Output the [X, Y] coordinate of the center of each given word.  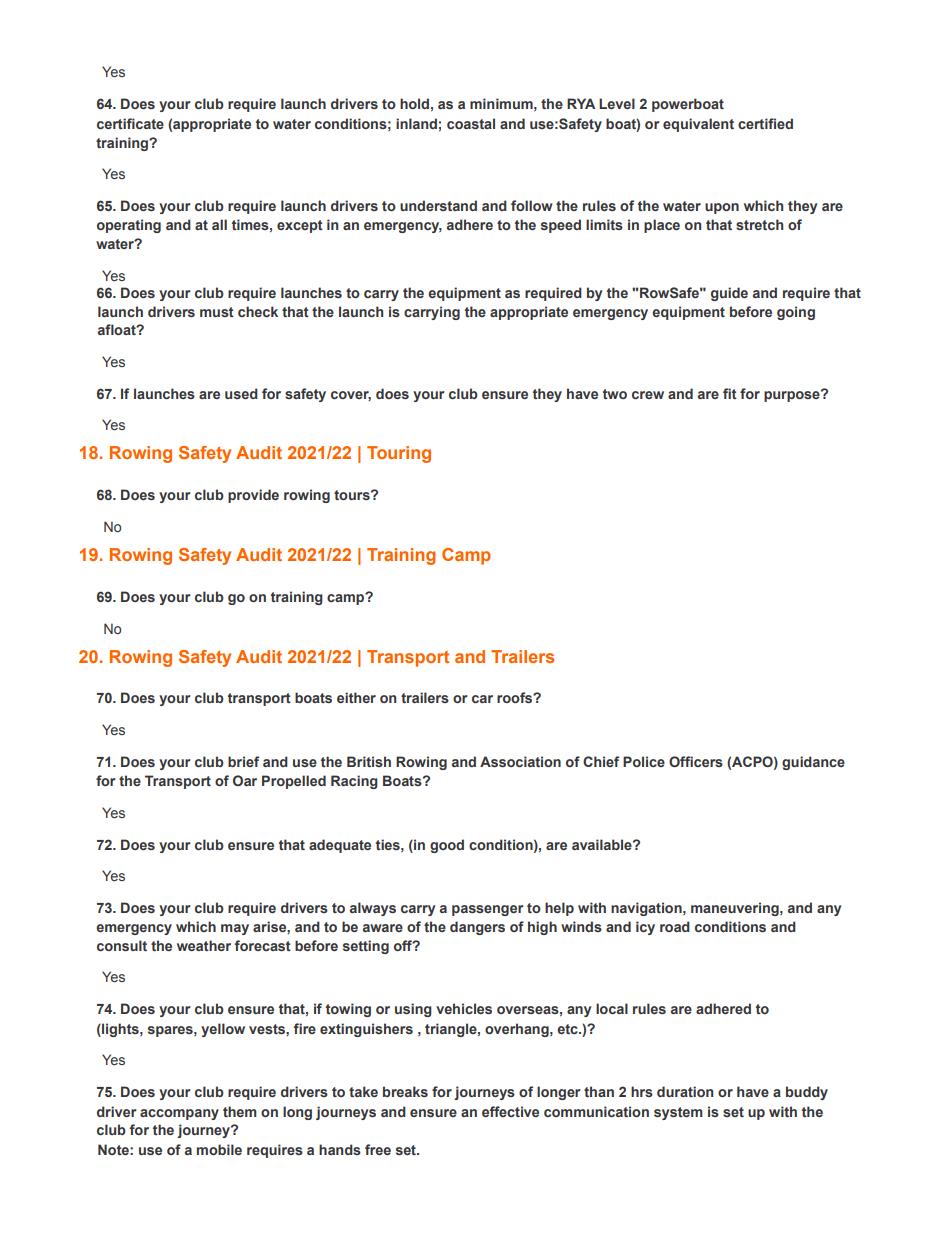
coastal [471, 123]
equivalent [698, 125]
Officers [696, 761]
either [356, 697]
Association [520, 761]
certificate [130, 123]
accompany [179, 1114]
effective [510, 1111]
